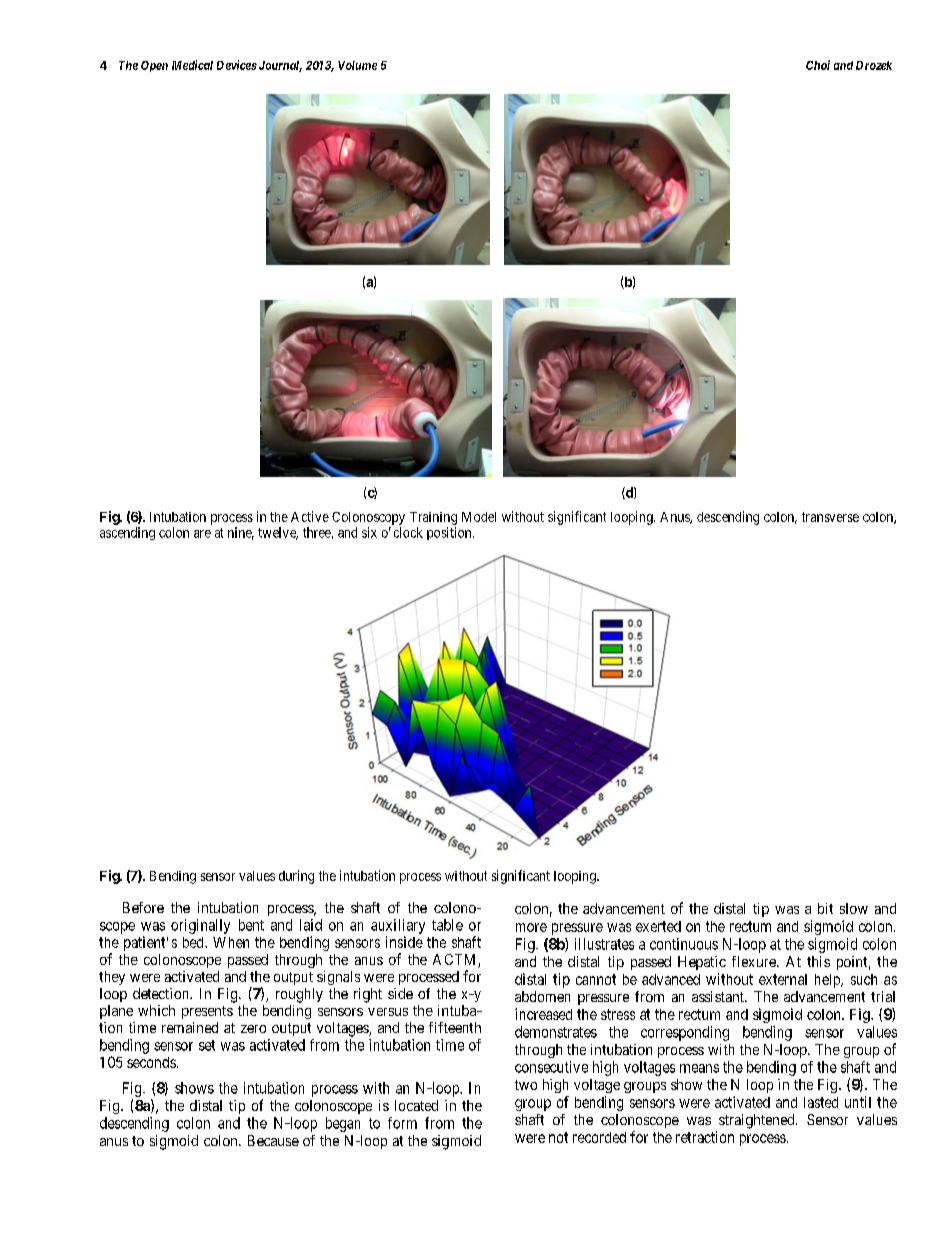 This page has height=1233, width=952. Describe the element at coordinates (479, 517) in the page. I see `Model` at that location.
